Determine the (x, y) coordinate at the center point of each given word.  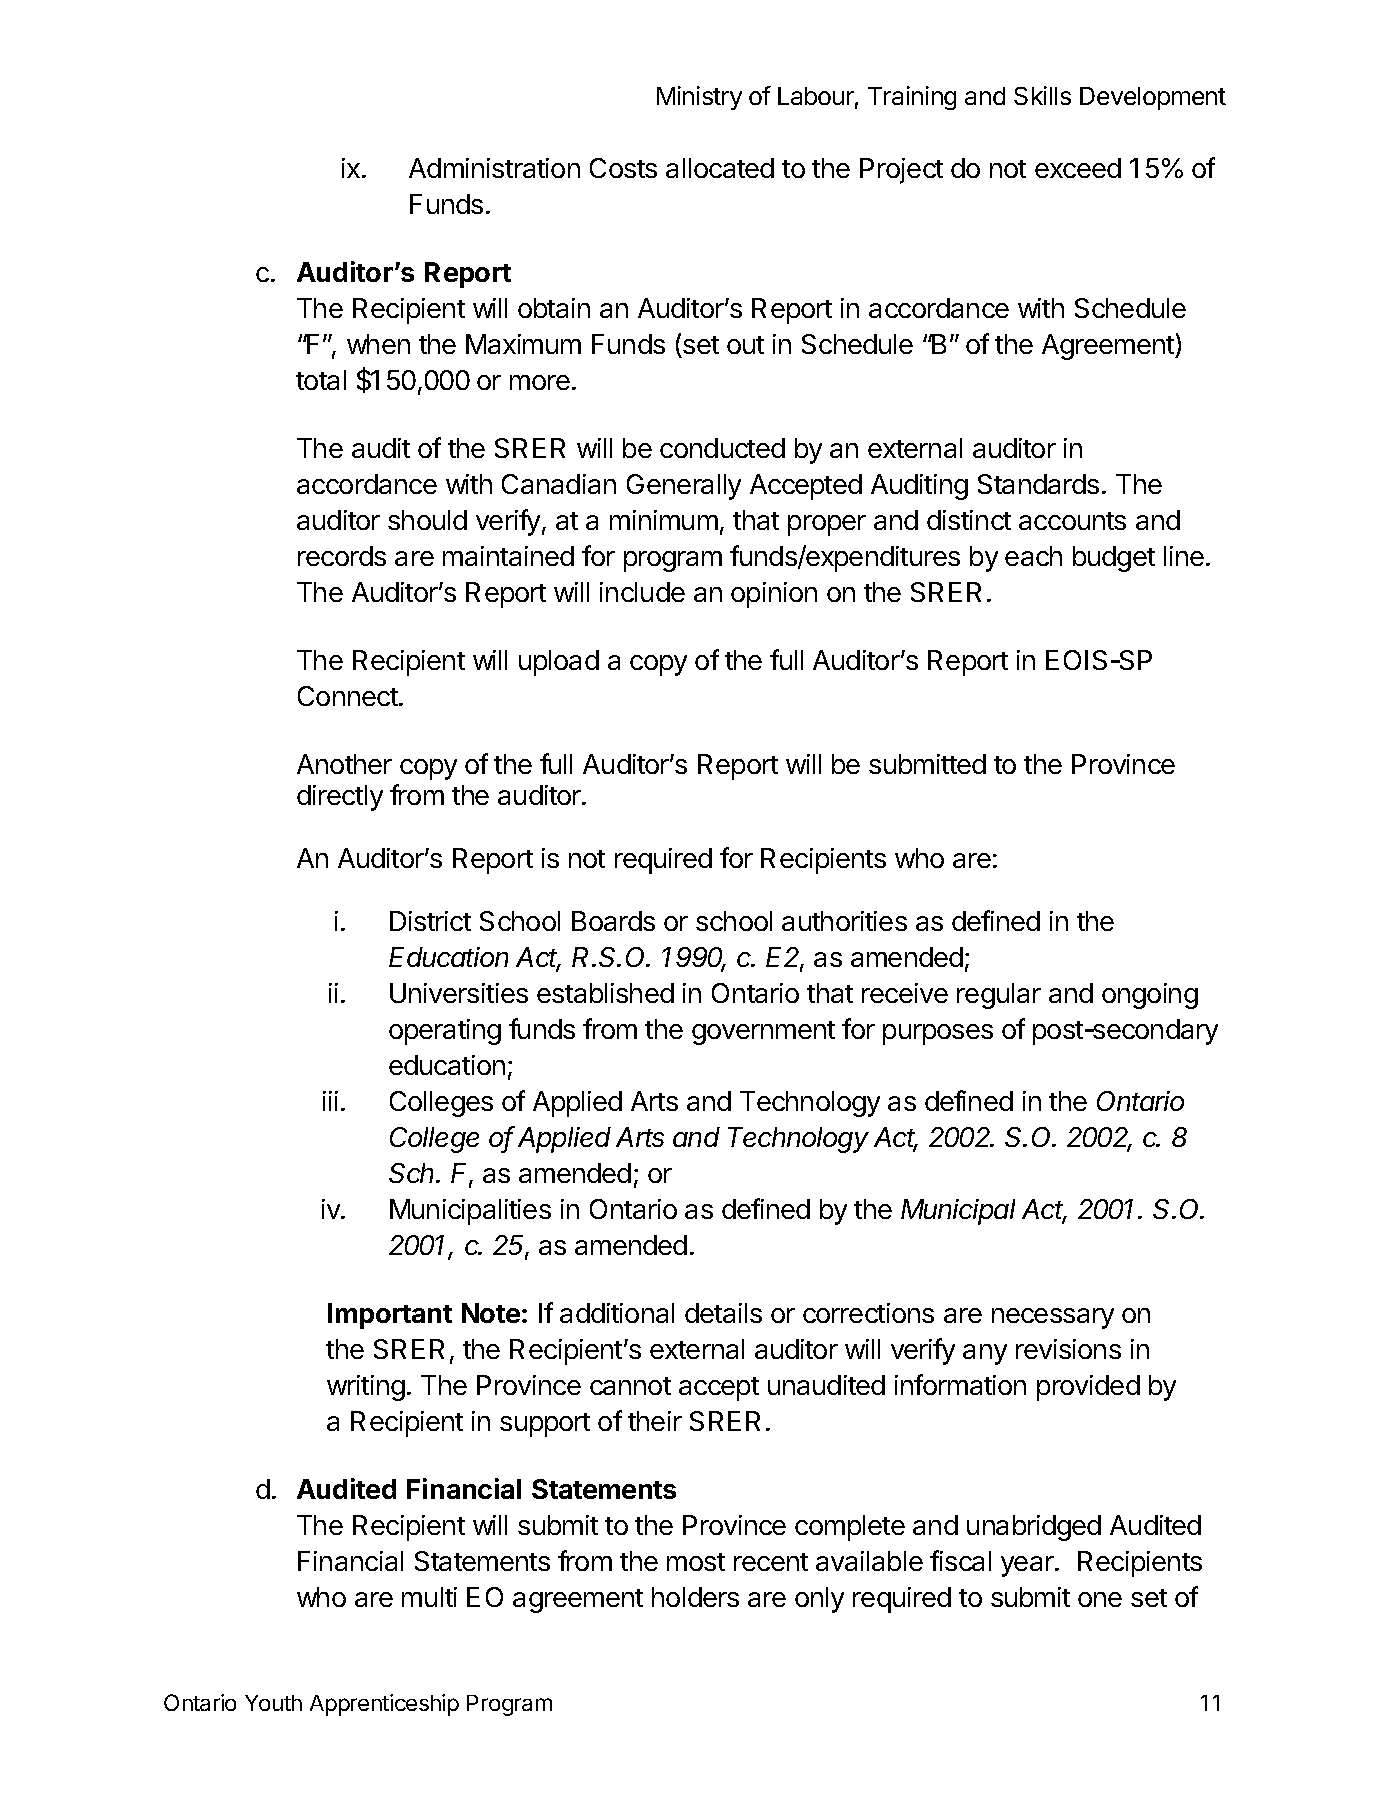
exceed (1078, 168)
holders (695, 1597)
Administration (494, 168)
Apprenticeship (384, 1705)
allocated (720, 168)
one (1100, 1599)
